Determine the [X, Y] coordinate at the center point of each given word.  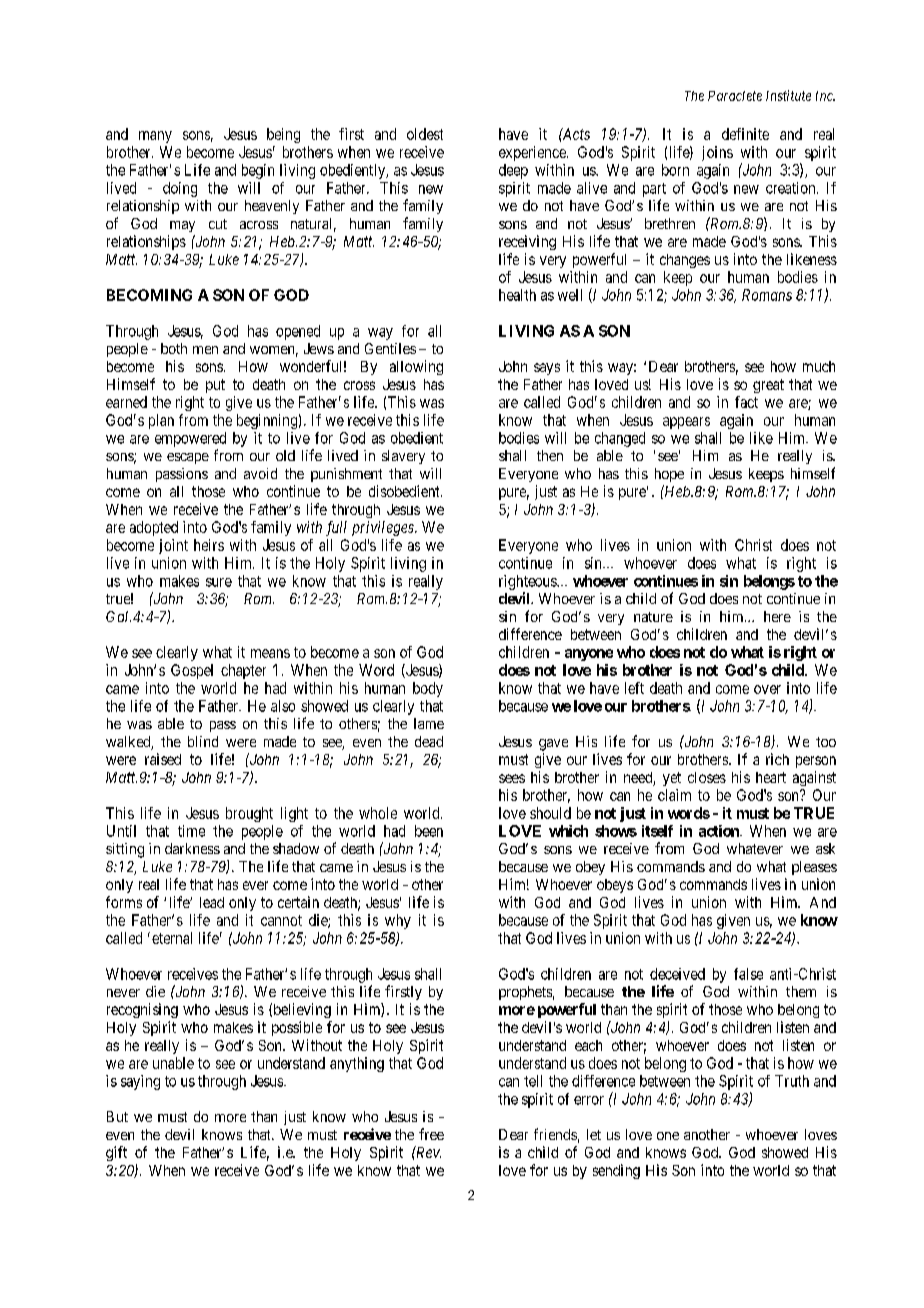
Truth [792, 1081]
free [431, 1134]
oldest [425, 134]
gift [116, 1153]
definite [745, 134]
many [155, 137]
